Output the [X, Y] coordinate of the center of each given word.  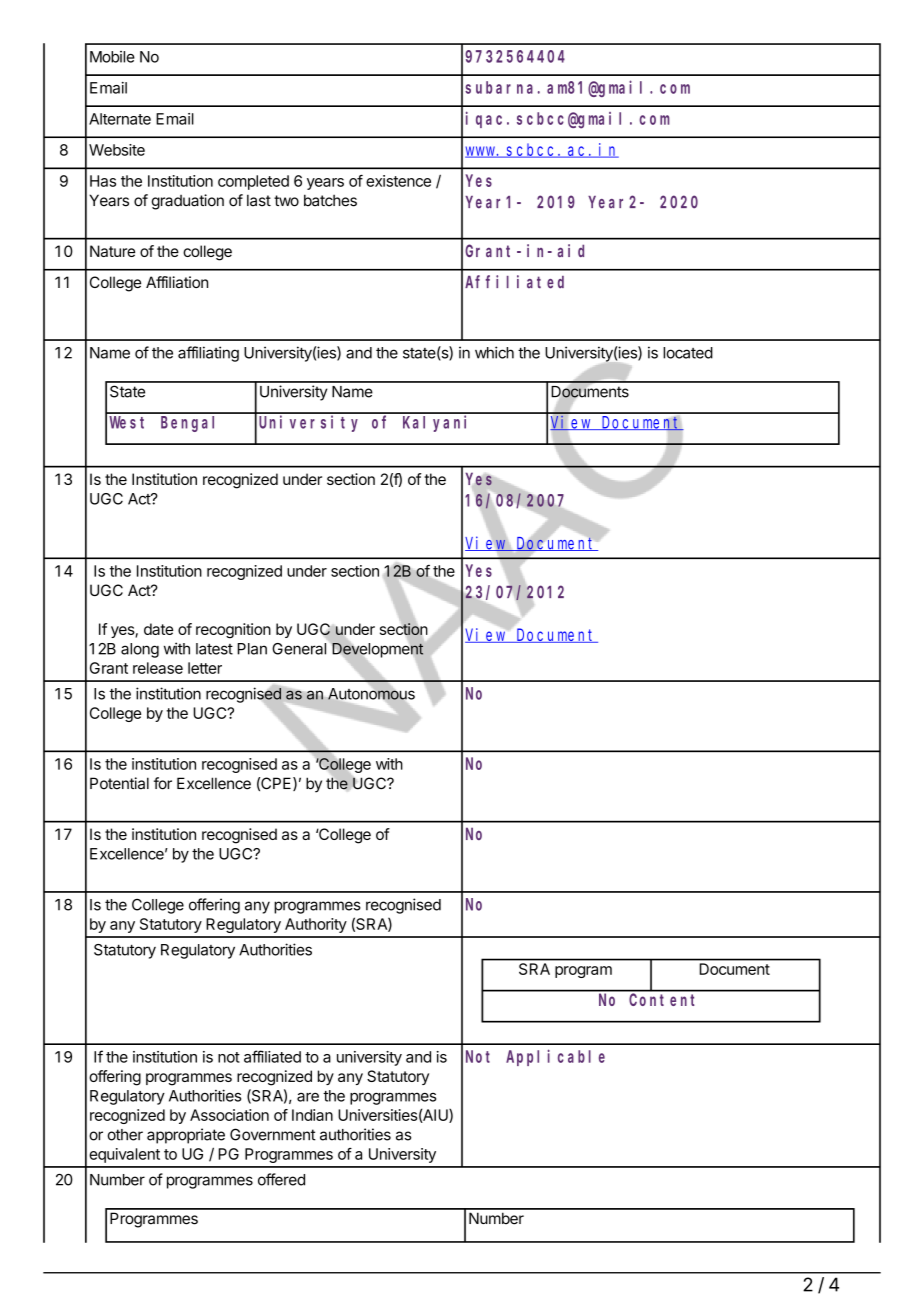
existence [398, 181]
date [158, 629]
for [163, 783]
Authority [316, 925]
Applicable [555, 1057]
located [688, 353]
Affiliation [177, 282]
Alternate [120, 119]
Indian [312, 1115]
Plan [252, 649]
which [494, 352]
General [299, 649]
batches [330, 200]
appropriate [186, 1136]
